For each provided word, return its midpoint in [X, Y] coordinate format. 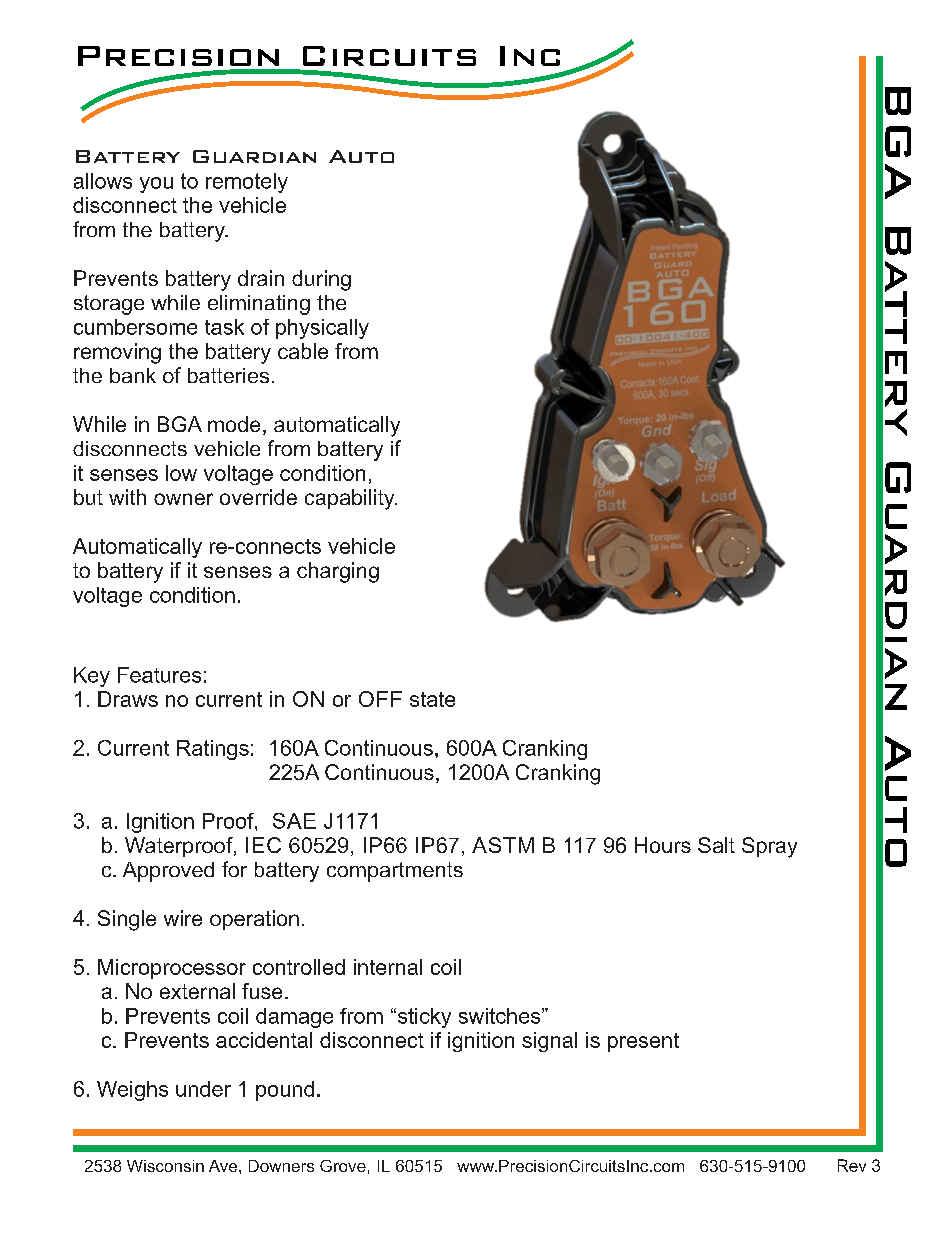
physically [322, 329]
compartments [395, 872]
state [432, 699]
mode [234, 424]
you [156, 185]
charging [338, 572]
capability [351, 499]
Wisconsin [165, 1166]
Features [159, 675]
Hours [663, 845]
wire [183, 918]
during [321, 280]
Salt [716, 845]
